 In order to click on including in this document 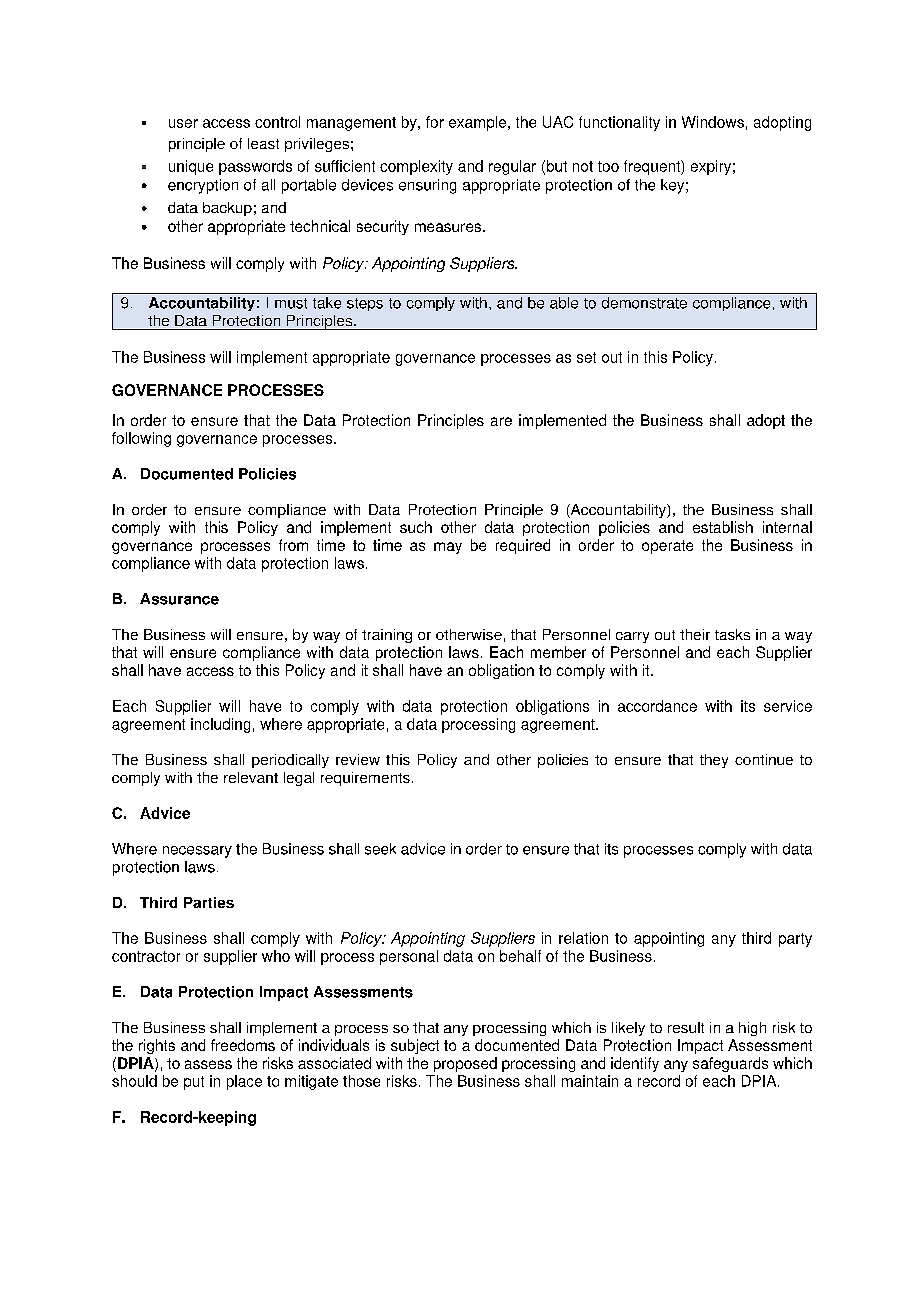, I will do `click(220, 725)`.
